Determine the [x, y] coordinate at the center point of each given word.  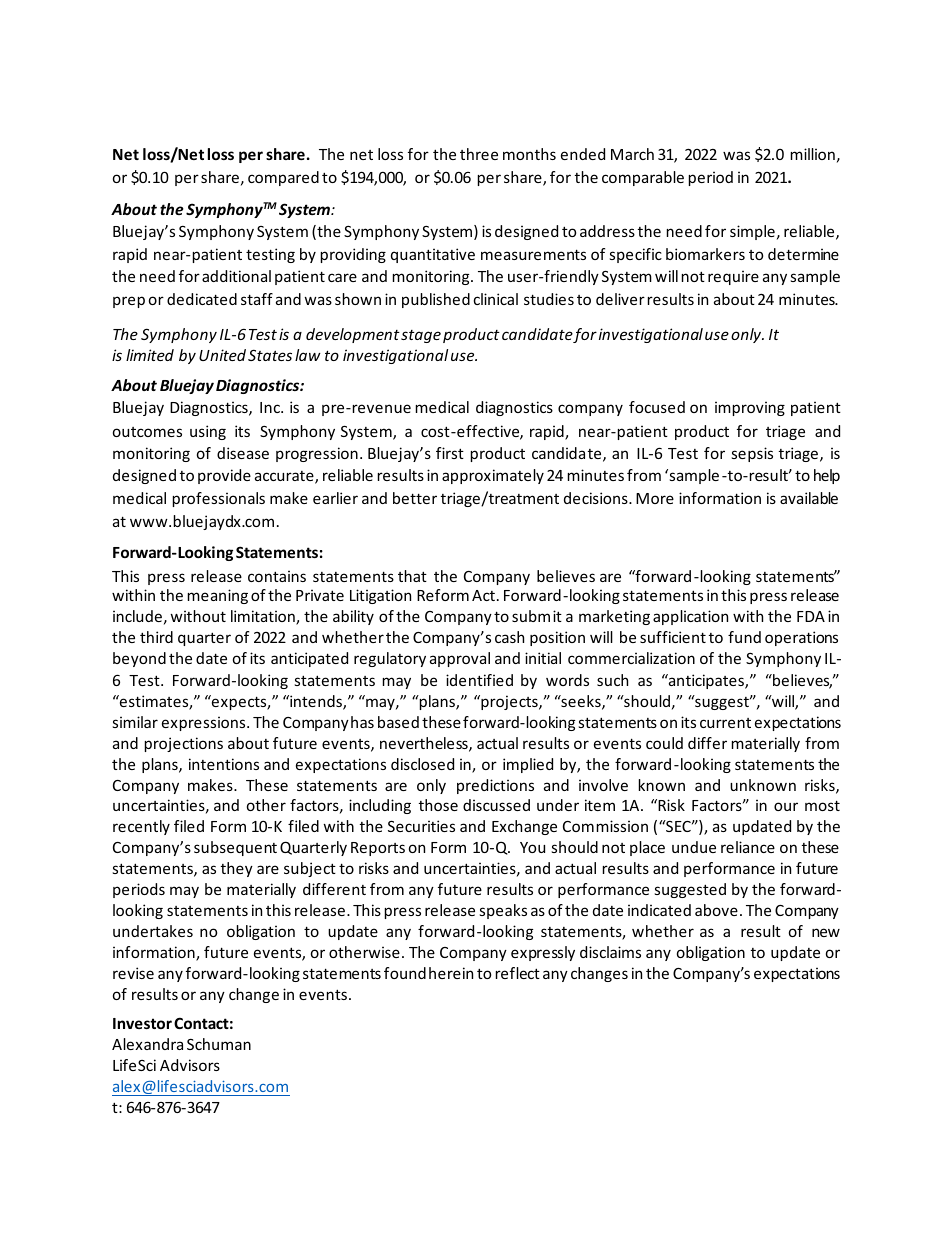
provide [224, 476]
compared [283, 178]
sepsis [752, 454]
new [826, 932]
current [725, 723]
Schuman [219, 1044]
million [813, 154]
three [479, 154]
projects [509, 702]
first [450, 453]
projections [184, 744]
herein [451, 973]
